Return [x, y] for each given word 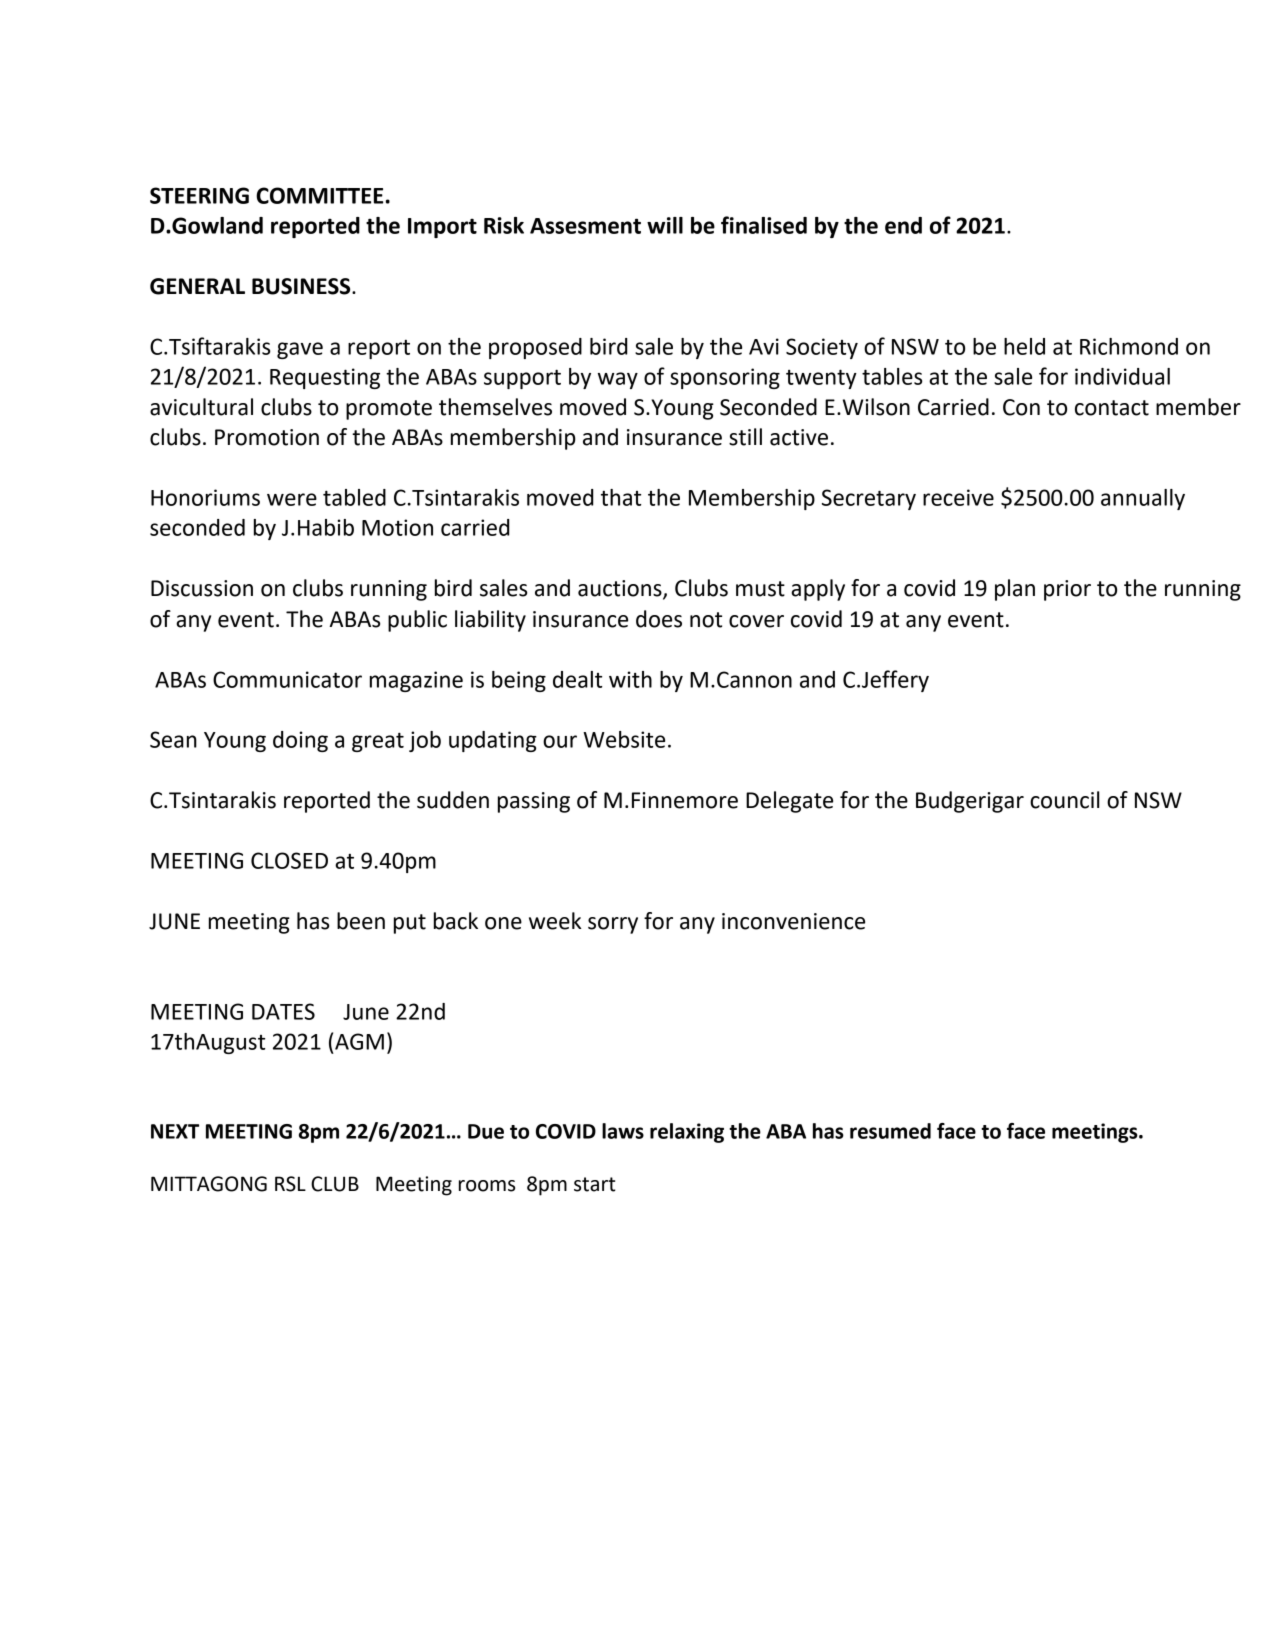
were [292, 499]
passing [534, 802]
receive [958, 497]
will [665, 225]
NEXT [175, 1131]
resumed [890, 1131]
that [621, 497]
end [903, 225]
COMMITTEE [319, 195]
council [1065, 800]
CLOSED [289, 860]
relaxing [687, 1133]
